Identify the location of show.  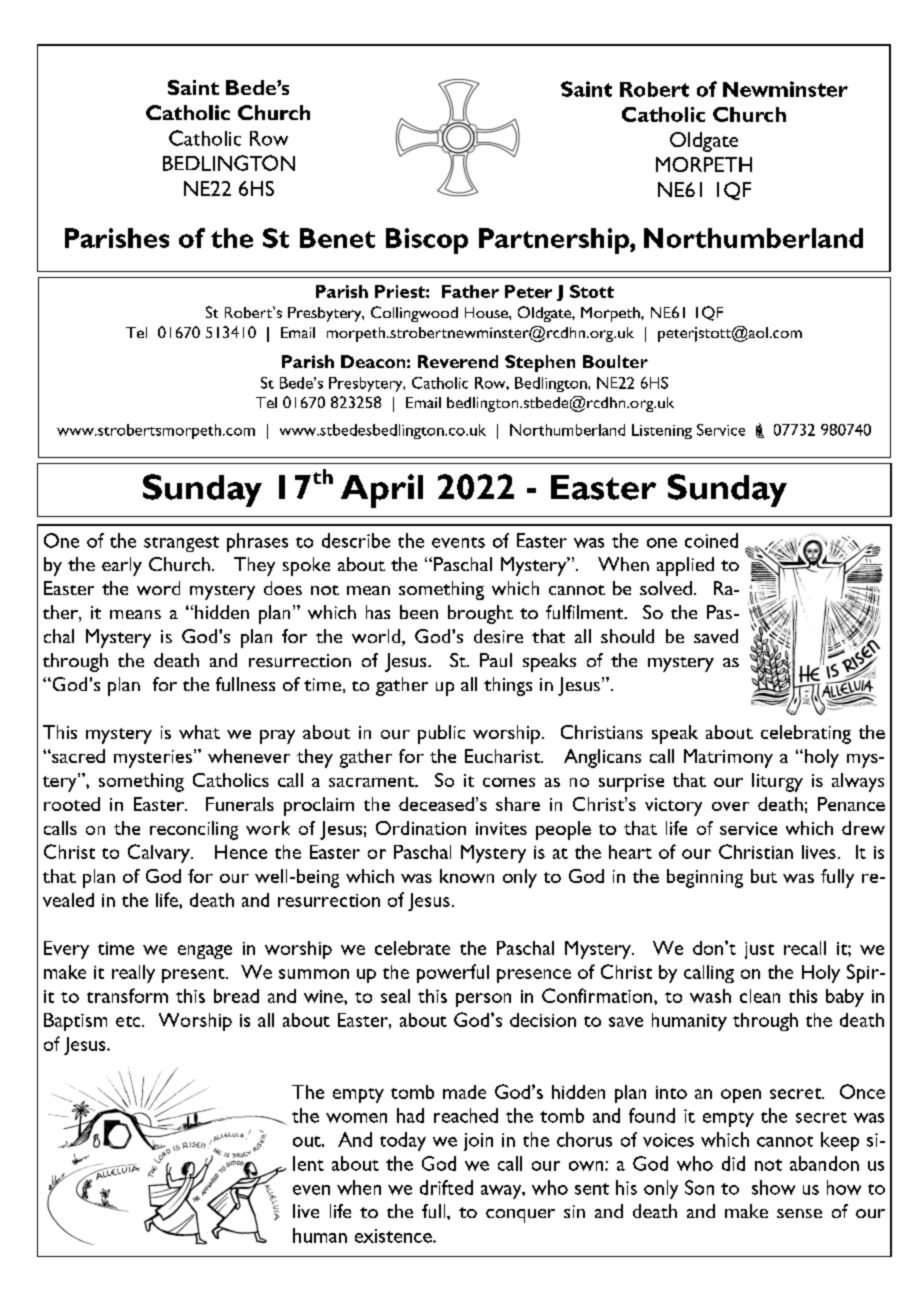
(773, 1187).
